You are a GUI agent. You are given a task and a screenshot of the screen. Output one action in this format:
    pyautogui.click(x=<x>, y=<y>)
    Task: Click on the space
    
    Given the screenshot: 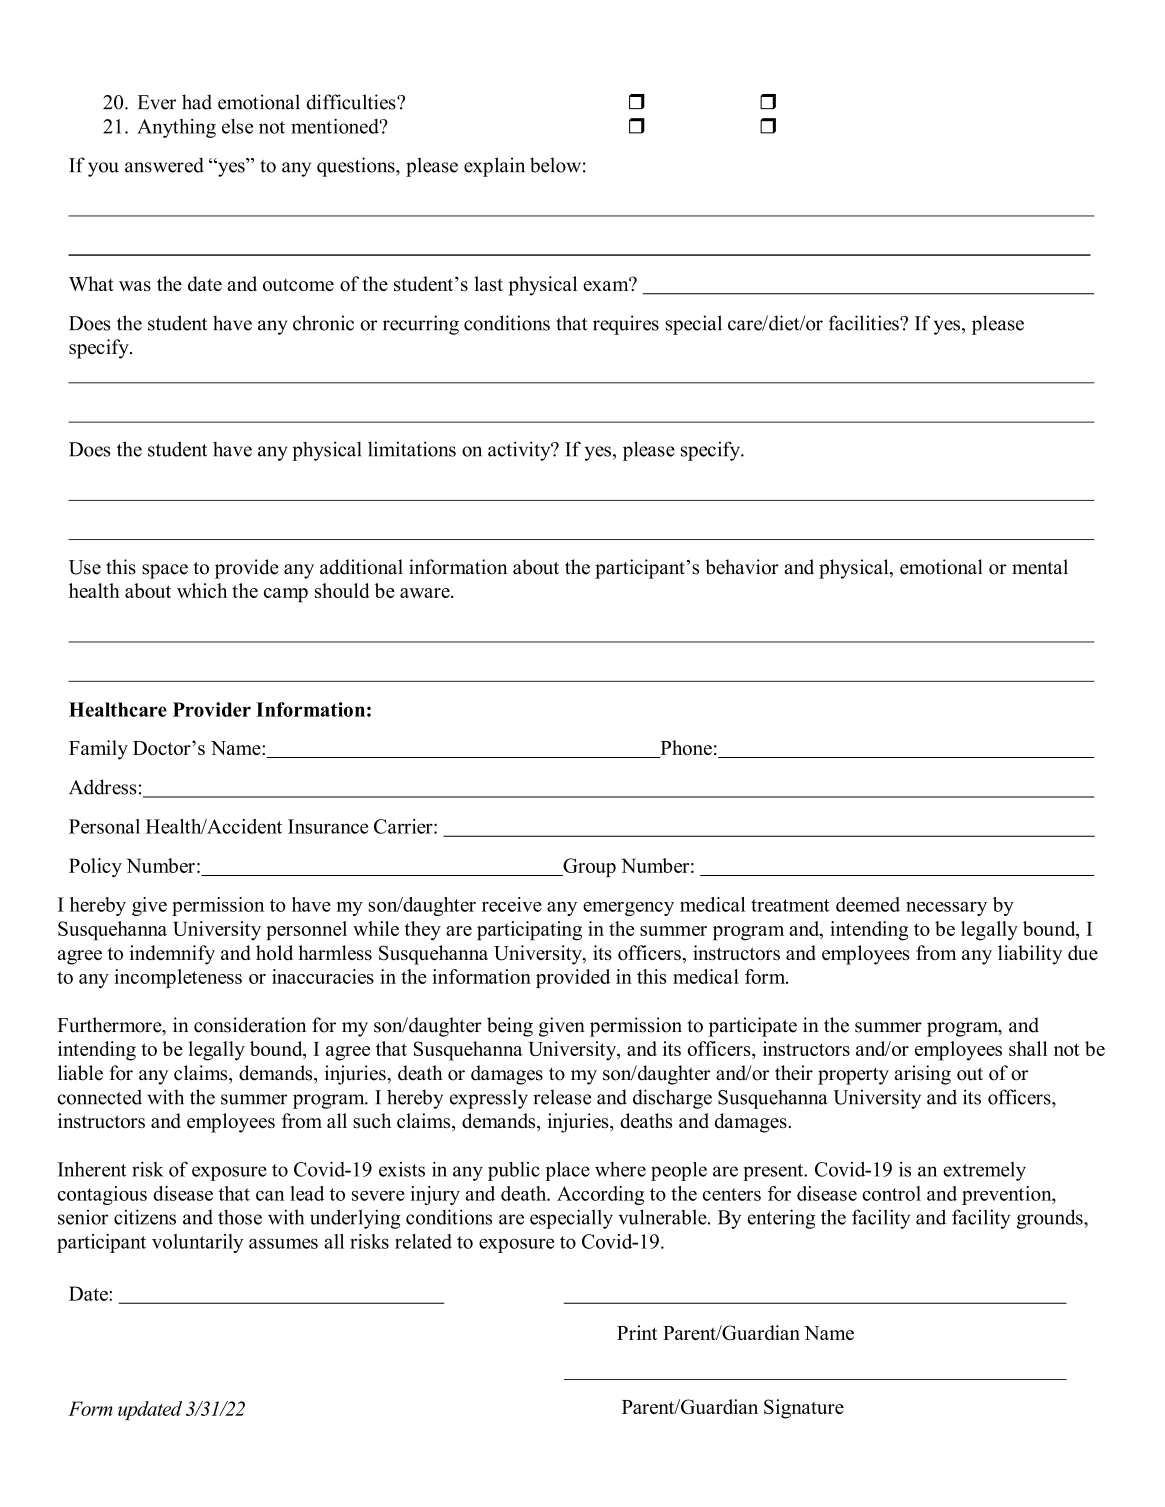 What is the action you would take?
    pyautogui.click(x=165, y=571)
